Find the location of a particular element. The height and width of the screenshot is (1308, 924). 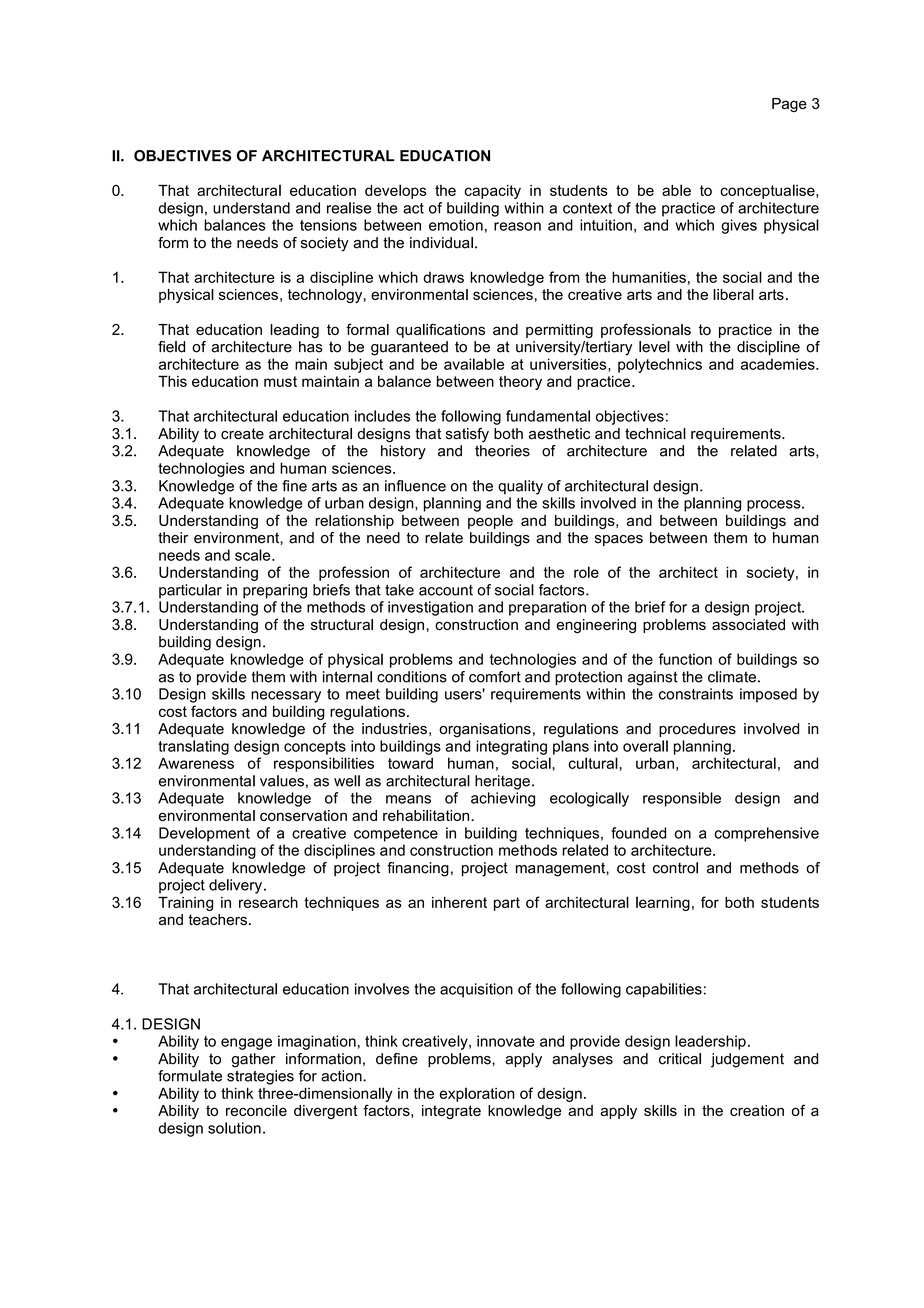

preparing is located at coordinates (275, 591).
